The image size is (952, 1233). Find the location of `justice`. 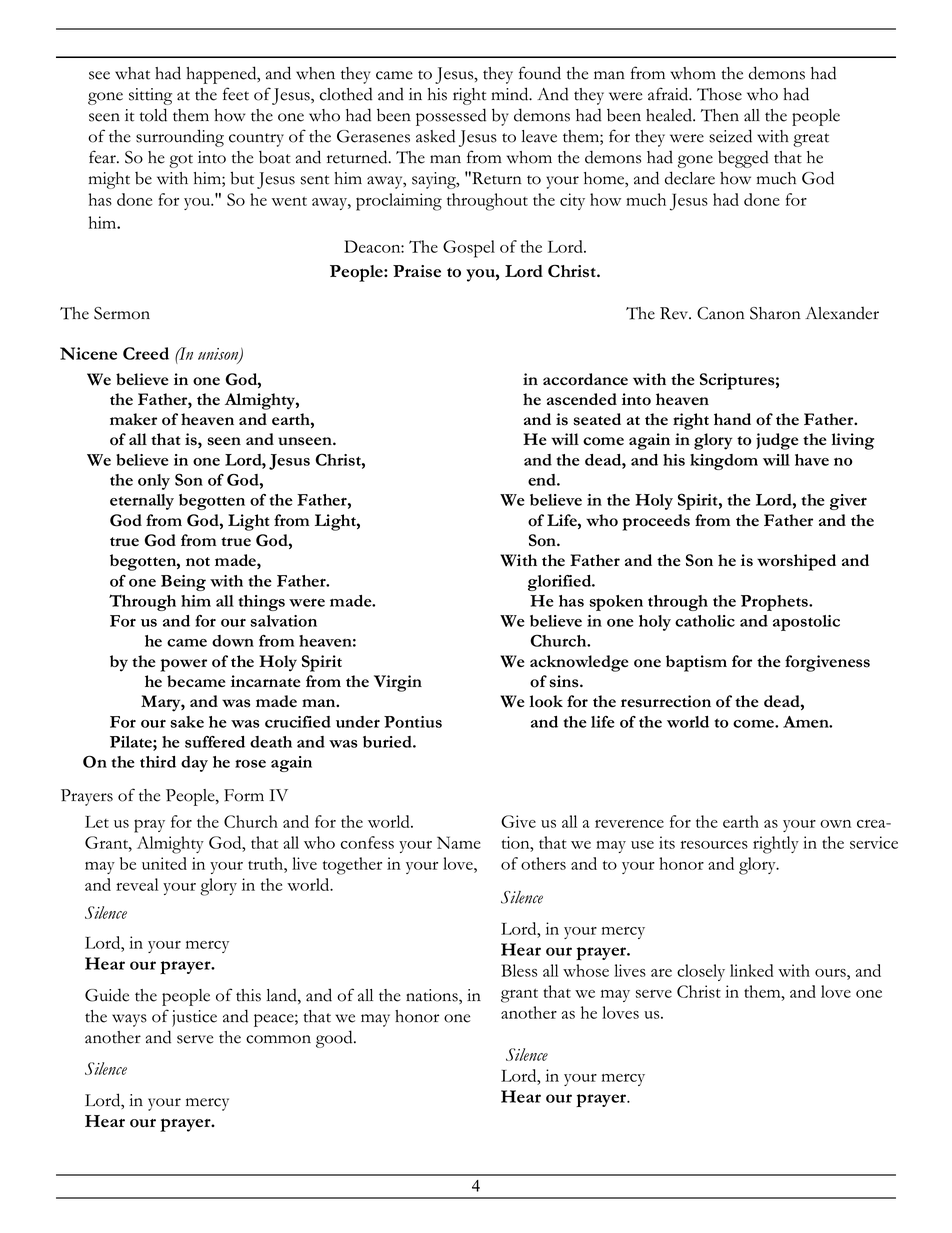

justice is located at coordinates (194, 1018).
